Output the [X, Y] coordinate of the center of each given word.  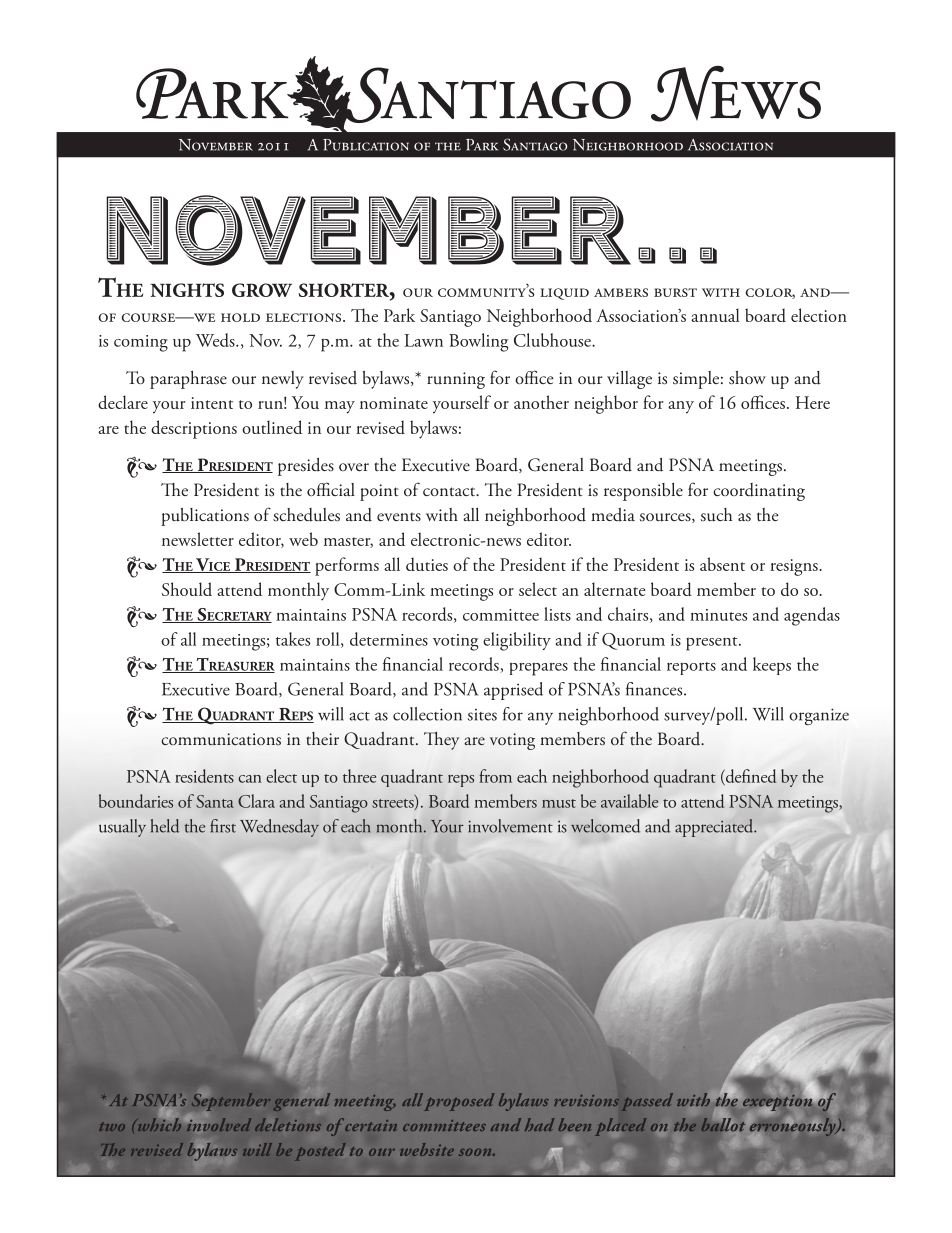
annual [715, 315]
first [223, 826]
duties [427, 564]
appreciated [715, 828]
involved [217, 1123]
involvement [510, 826]
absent [722, 564]
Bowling [478, 342]
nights [187, 290]
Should [187, 589]
